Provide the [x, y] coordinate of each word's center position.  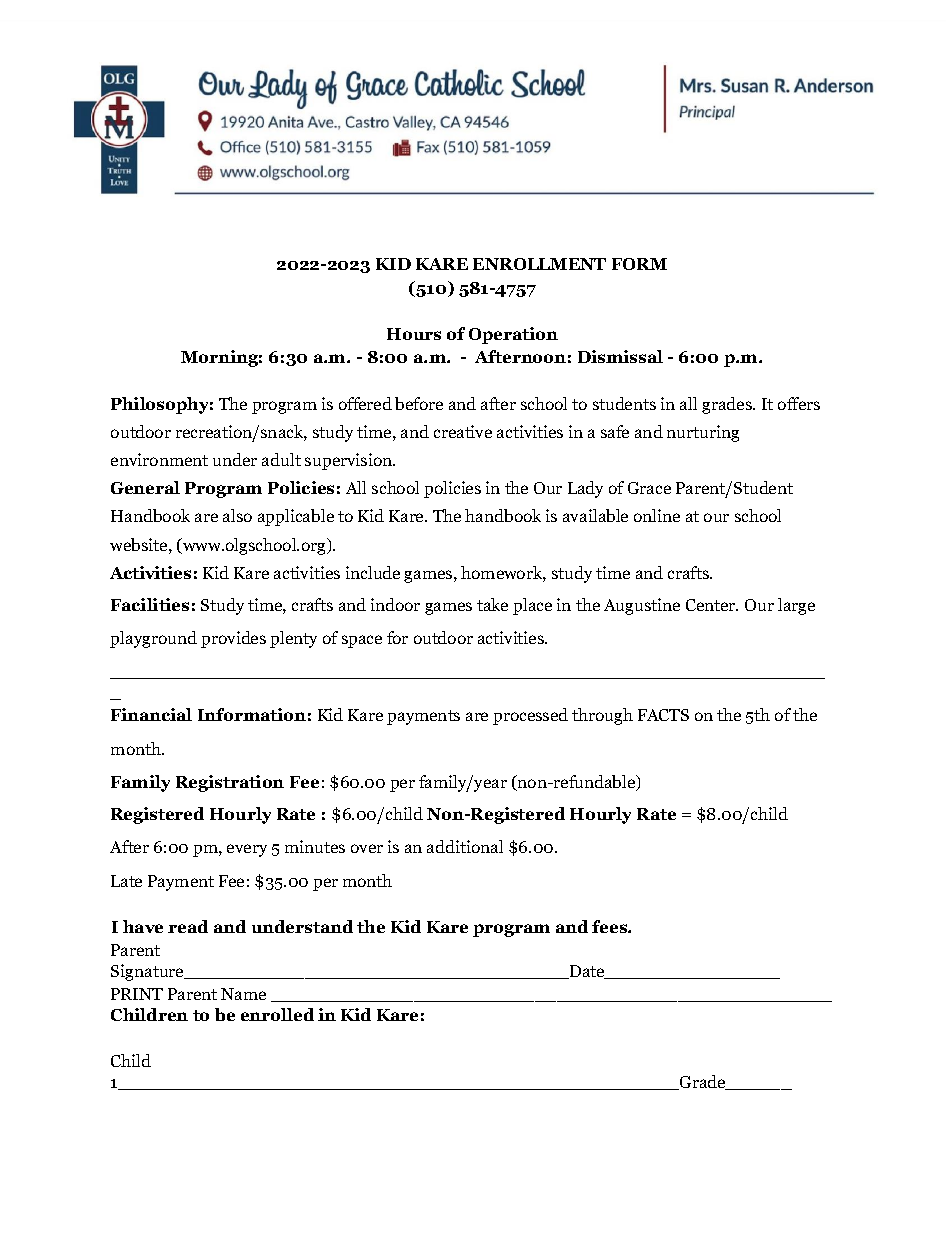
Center [712, 605]
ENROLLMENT [539, 264]
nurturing [703, 433]
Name [243, 994]
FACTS [663, 715]
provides [233, 639]
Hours [414, 334]
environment [159, 459]
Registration [230, 783]
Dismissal [620, 356]
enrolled [277, 1014]
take [492, 604]
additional [465, 846]
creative [463, 431]
